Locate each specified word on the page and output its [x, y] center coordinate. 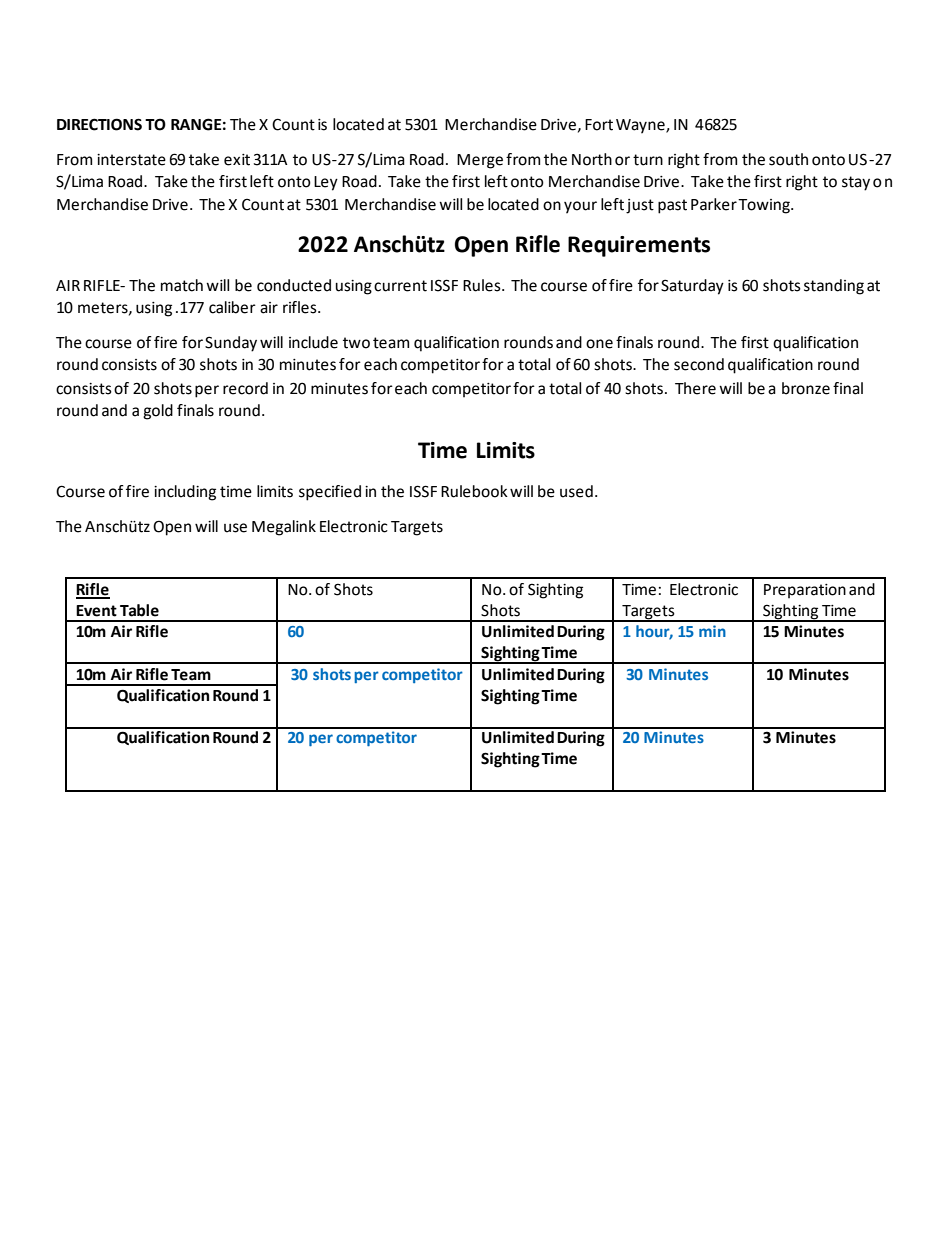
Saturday [692, 287]
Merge [480, 161]
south [788, 159]
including [185, 493]
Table [139, 610]
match [182, 285]
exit [237, 160]
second [699, 364]
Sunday [231, 344]
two [356, 343]
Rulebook [474, 491]
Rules [483, 285]
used [576, 491]
